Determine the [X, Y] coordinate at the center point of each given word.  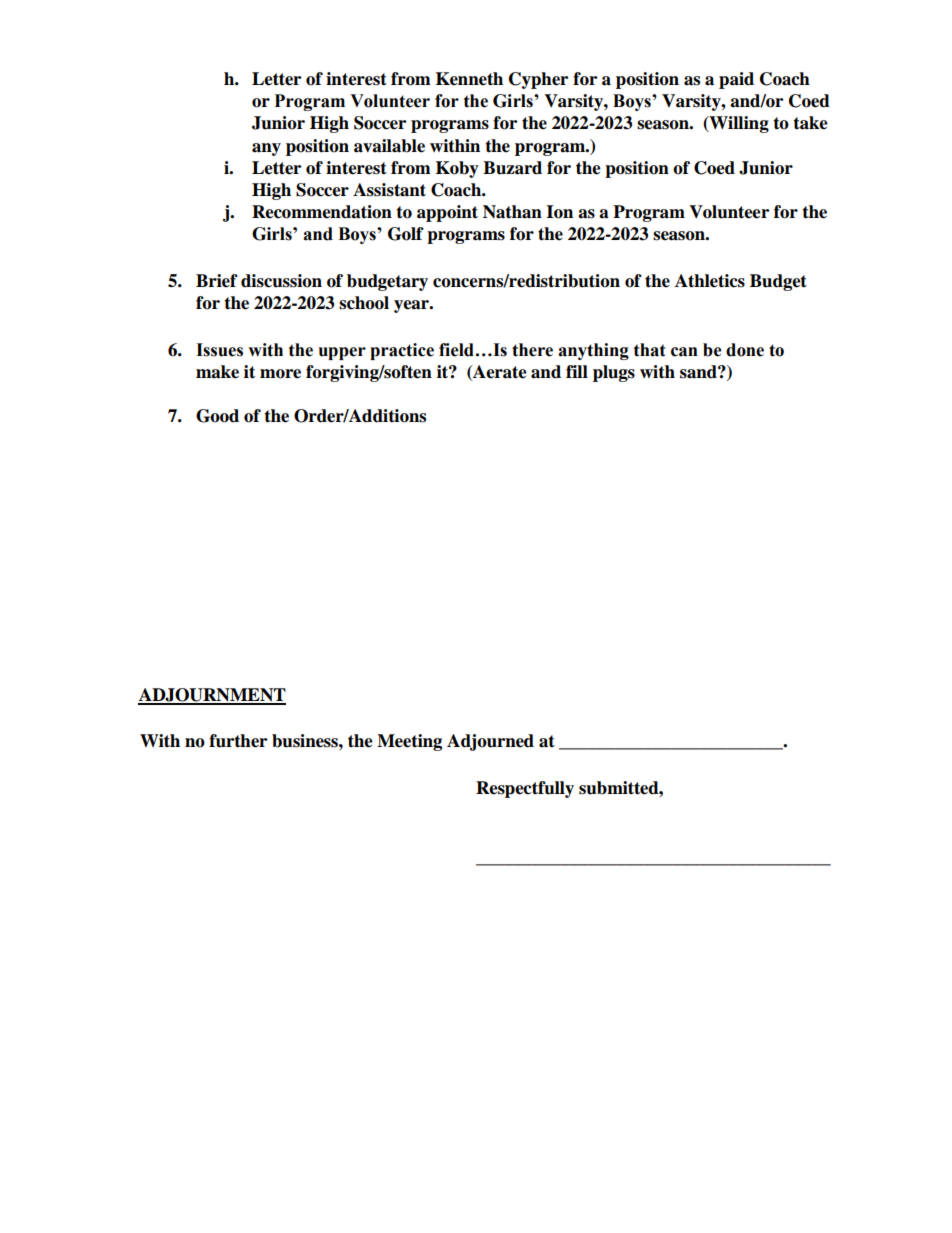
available [389, 146]
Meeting [409, 742]
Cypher [538, 80]
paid [736, 80]
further [238, 741]
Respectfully [525, 789]
